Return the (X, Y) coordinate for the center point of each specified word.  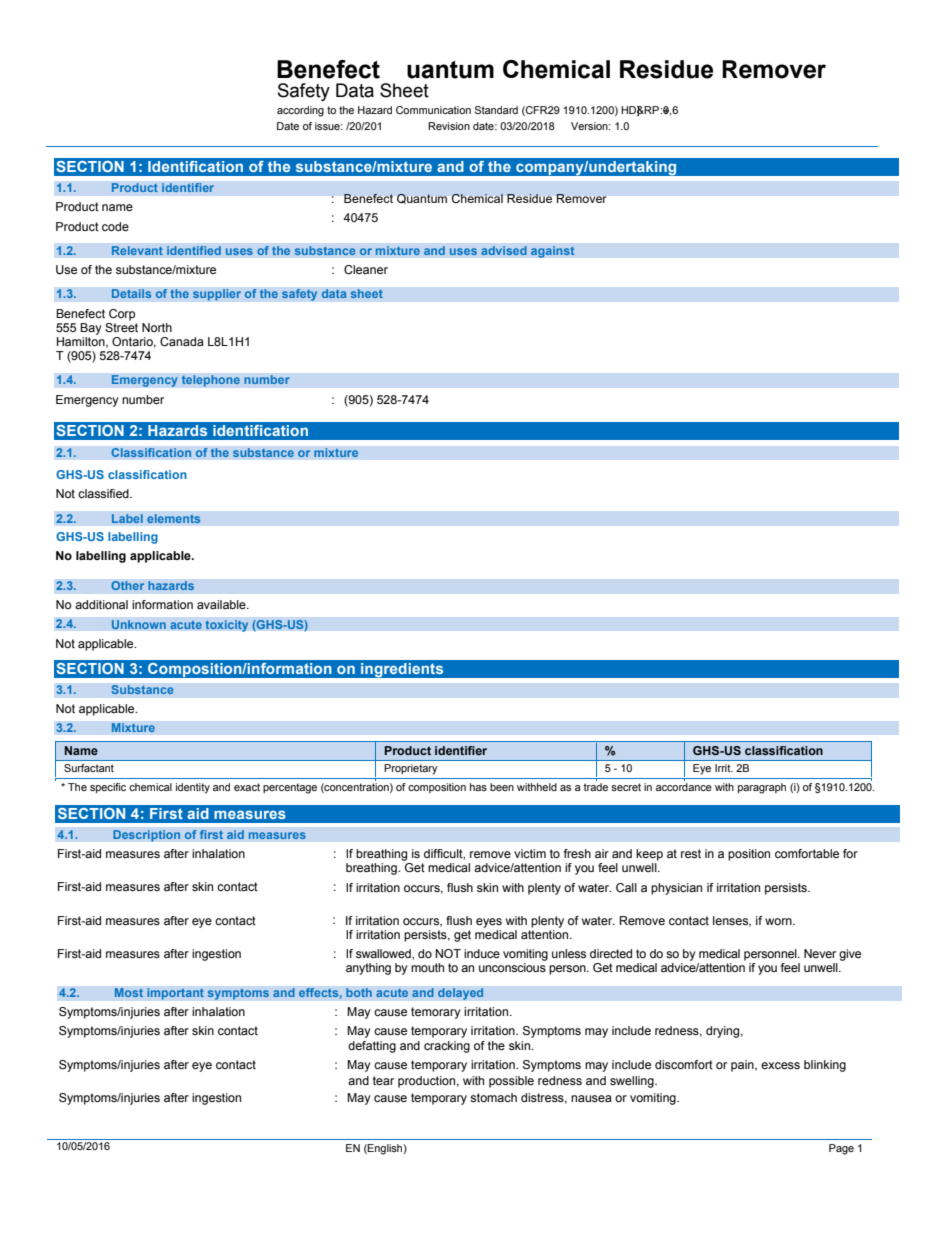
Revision (449, 126)
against (553, 252)
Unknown (138, 625)
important (175, 994)
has (478, 787)
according (300, 111)
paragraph (762, 788)
